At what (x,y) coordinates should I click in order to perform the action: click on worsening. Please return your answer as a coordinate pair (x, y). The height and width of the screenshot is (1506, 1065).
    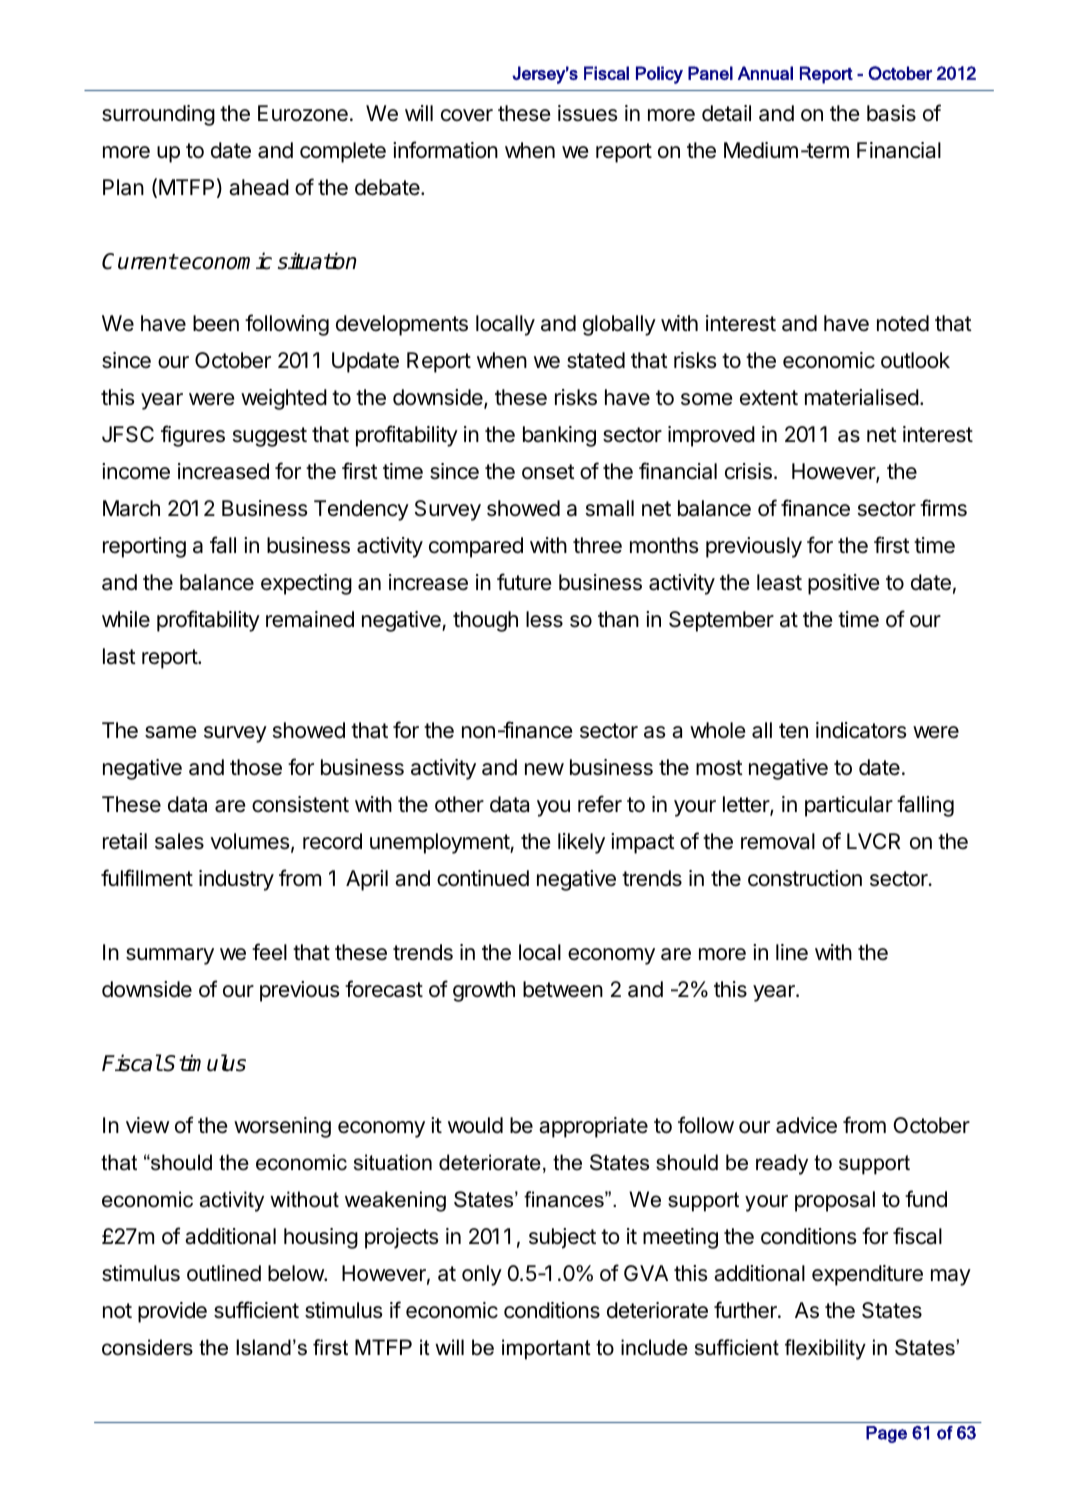
    Looking at the image, I should click on (282, 1127).
